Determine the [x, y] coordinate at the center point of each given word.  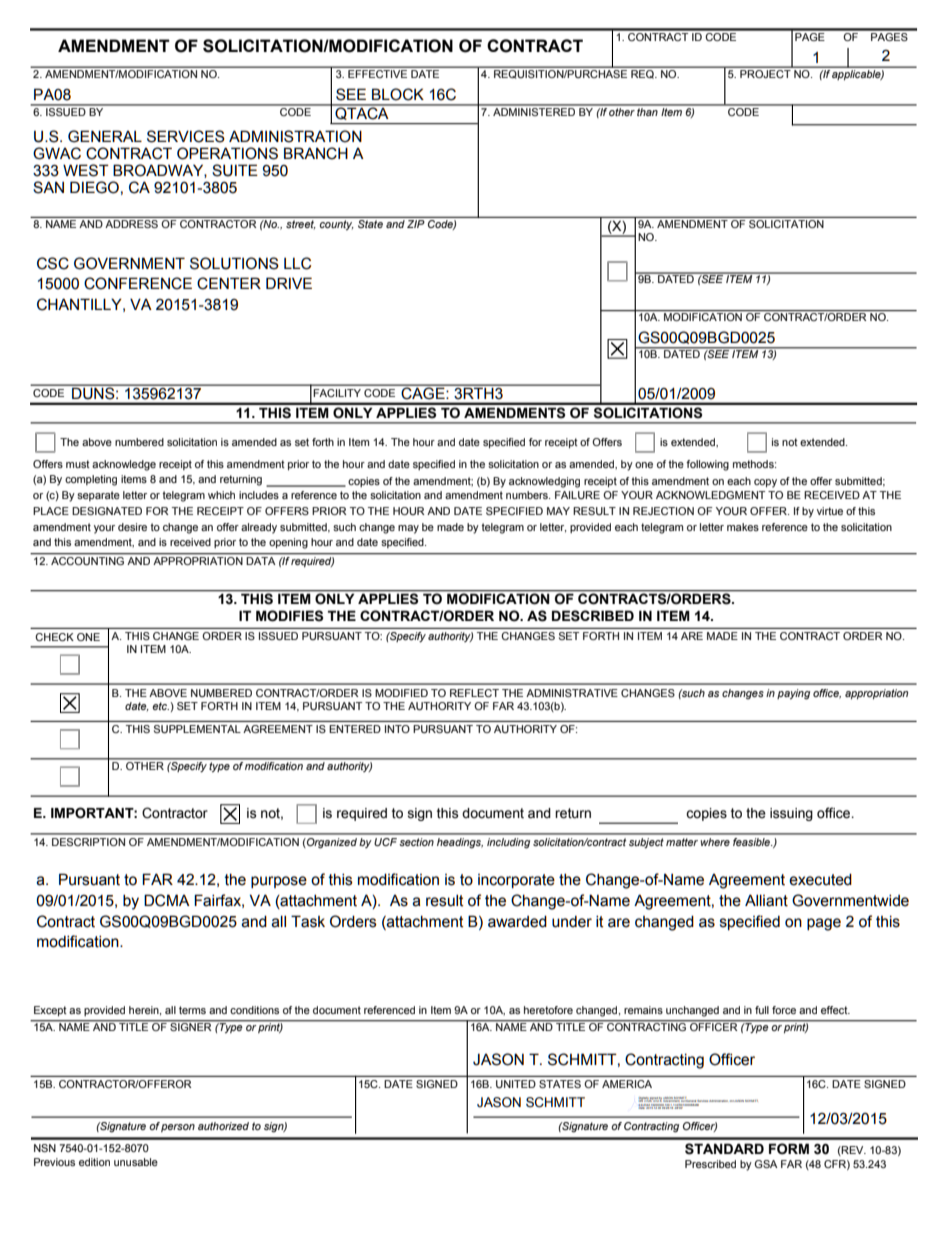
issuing [791, 814]
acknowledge [124, 465]
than [648, 110]
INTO [397, 729]
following [707, 465]
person [178, 1128]
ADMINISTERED [534, 110]
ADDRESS [132, 224]
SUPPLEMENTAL [197, 729]
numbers [528, 495]
